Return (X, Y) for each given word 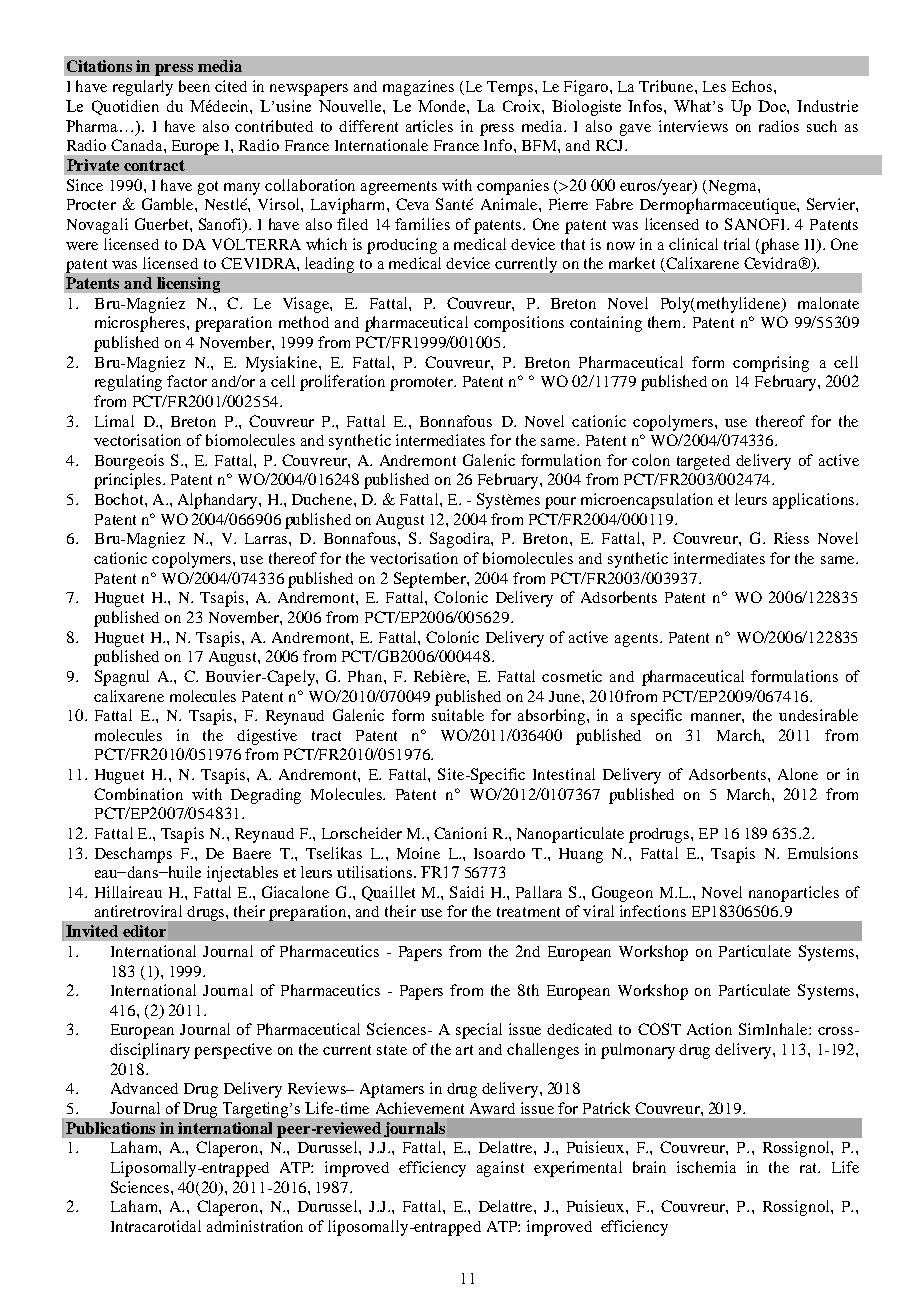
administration (255, 1226)
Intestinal (564, 774)
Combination (138, 794)
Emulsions (823, 853)
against (500, 1169)
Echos (753, 86)
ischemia (706, 1167)
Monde (443, 106)
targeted (703, 462)
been (194, 86)
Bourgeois (129, 462)
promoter (423, 384)
